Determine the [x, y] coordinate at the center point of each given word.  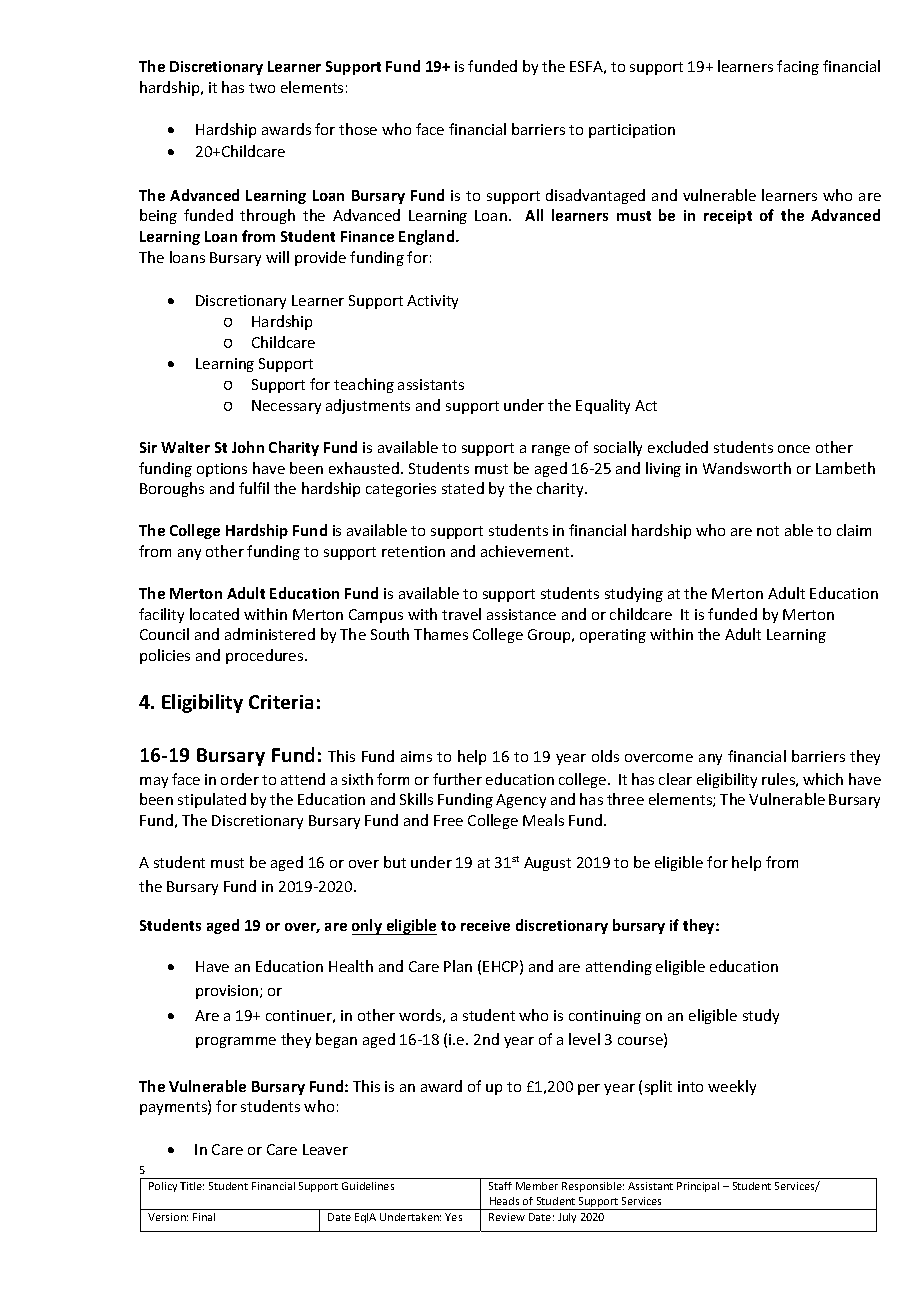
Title [192, 1186]
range [551, 450]
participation [632, 131]
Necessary [286, 407]
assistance [521, 614]
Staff [500, 1186]
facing [798, 67]
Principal [698, 1187]
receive [485, 925]
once [794, 449]
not [768, 531]
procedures [266, 656]
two [262, 88]
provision [228, 992]
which [823, 779]
